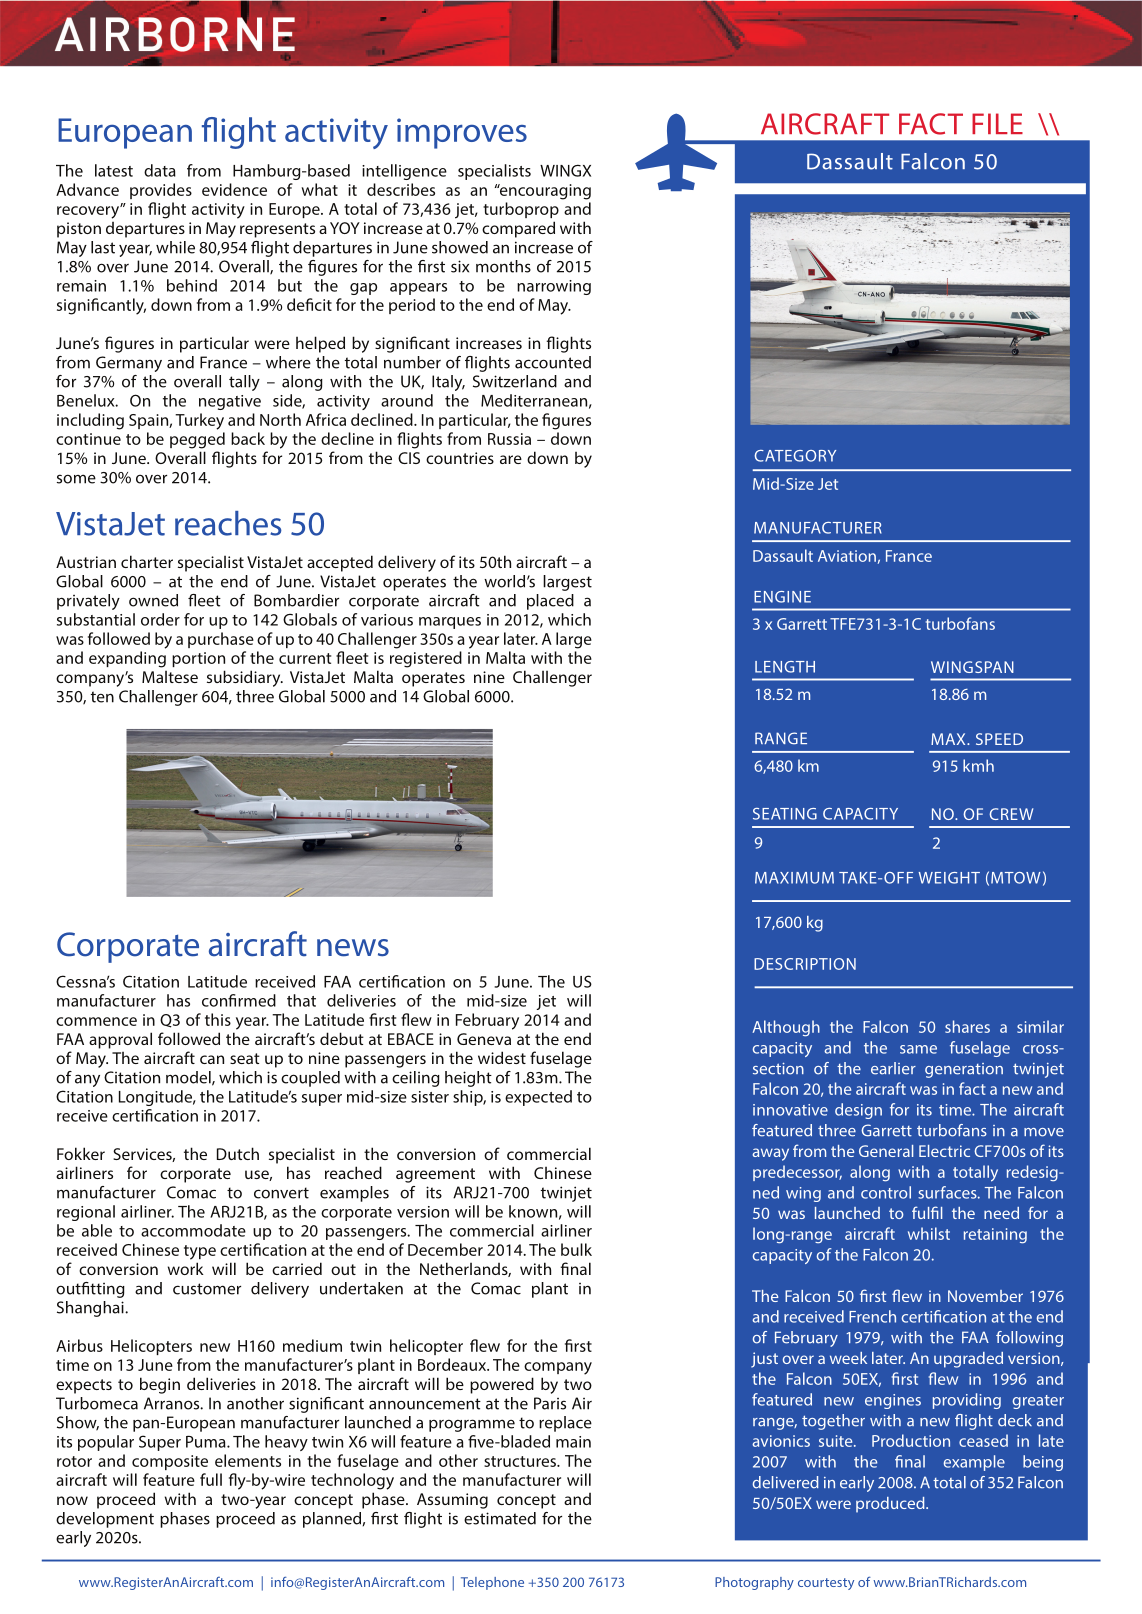  Describe the element at coordinates (891, 1505) in the screenshot. I see `produced` at that location.
